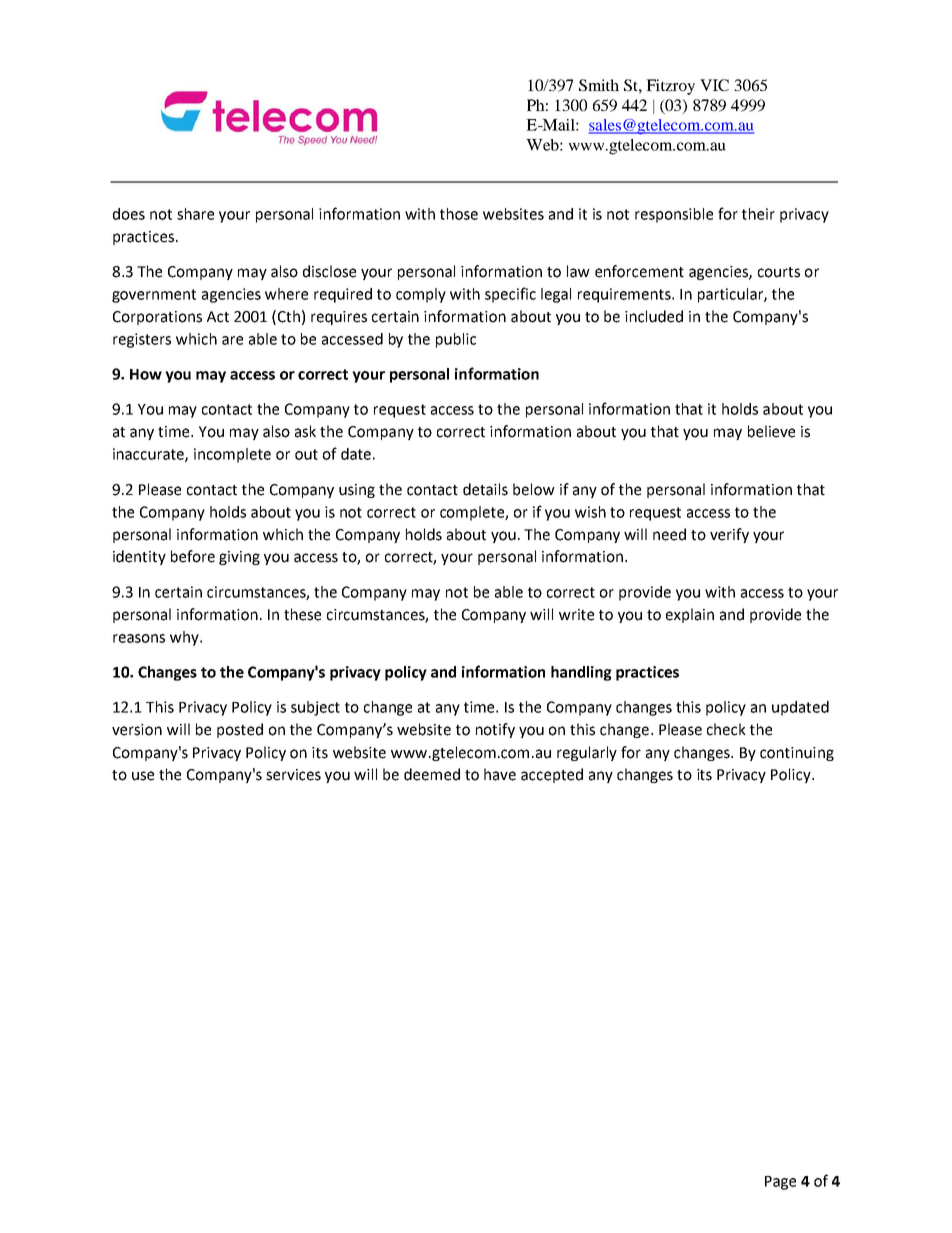 The width and height of the screenshot is (952, 1233). What do you see at coordinates (771, 431) in the screenshot?
I see `believe` at bounding box center [771, 431].
